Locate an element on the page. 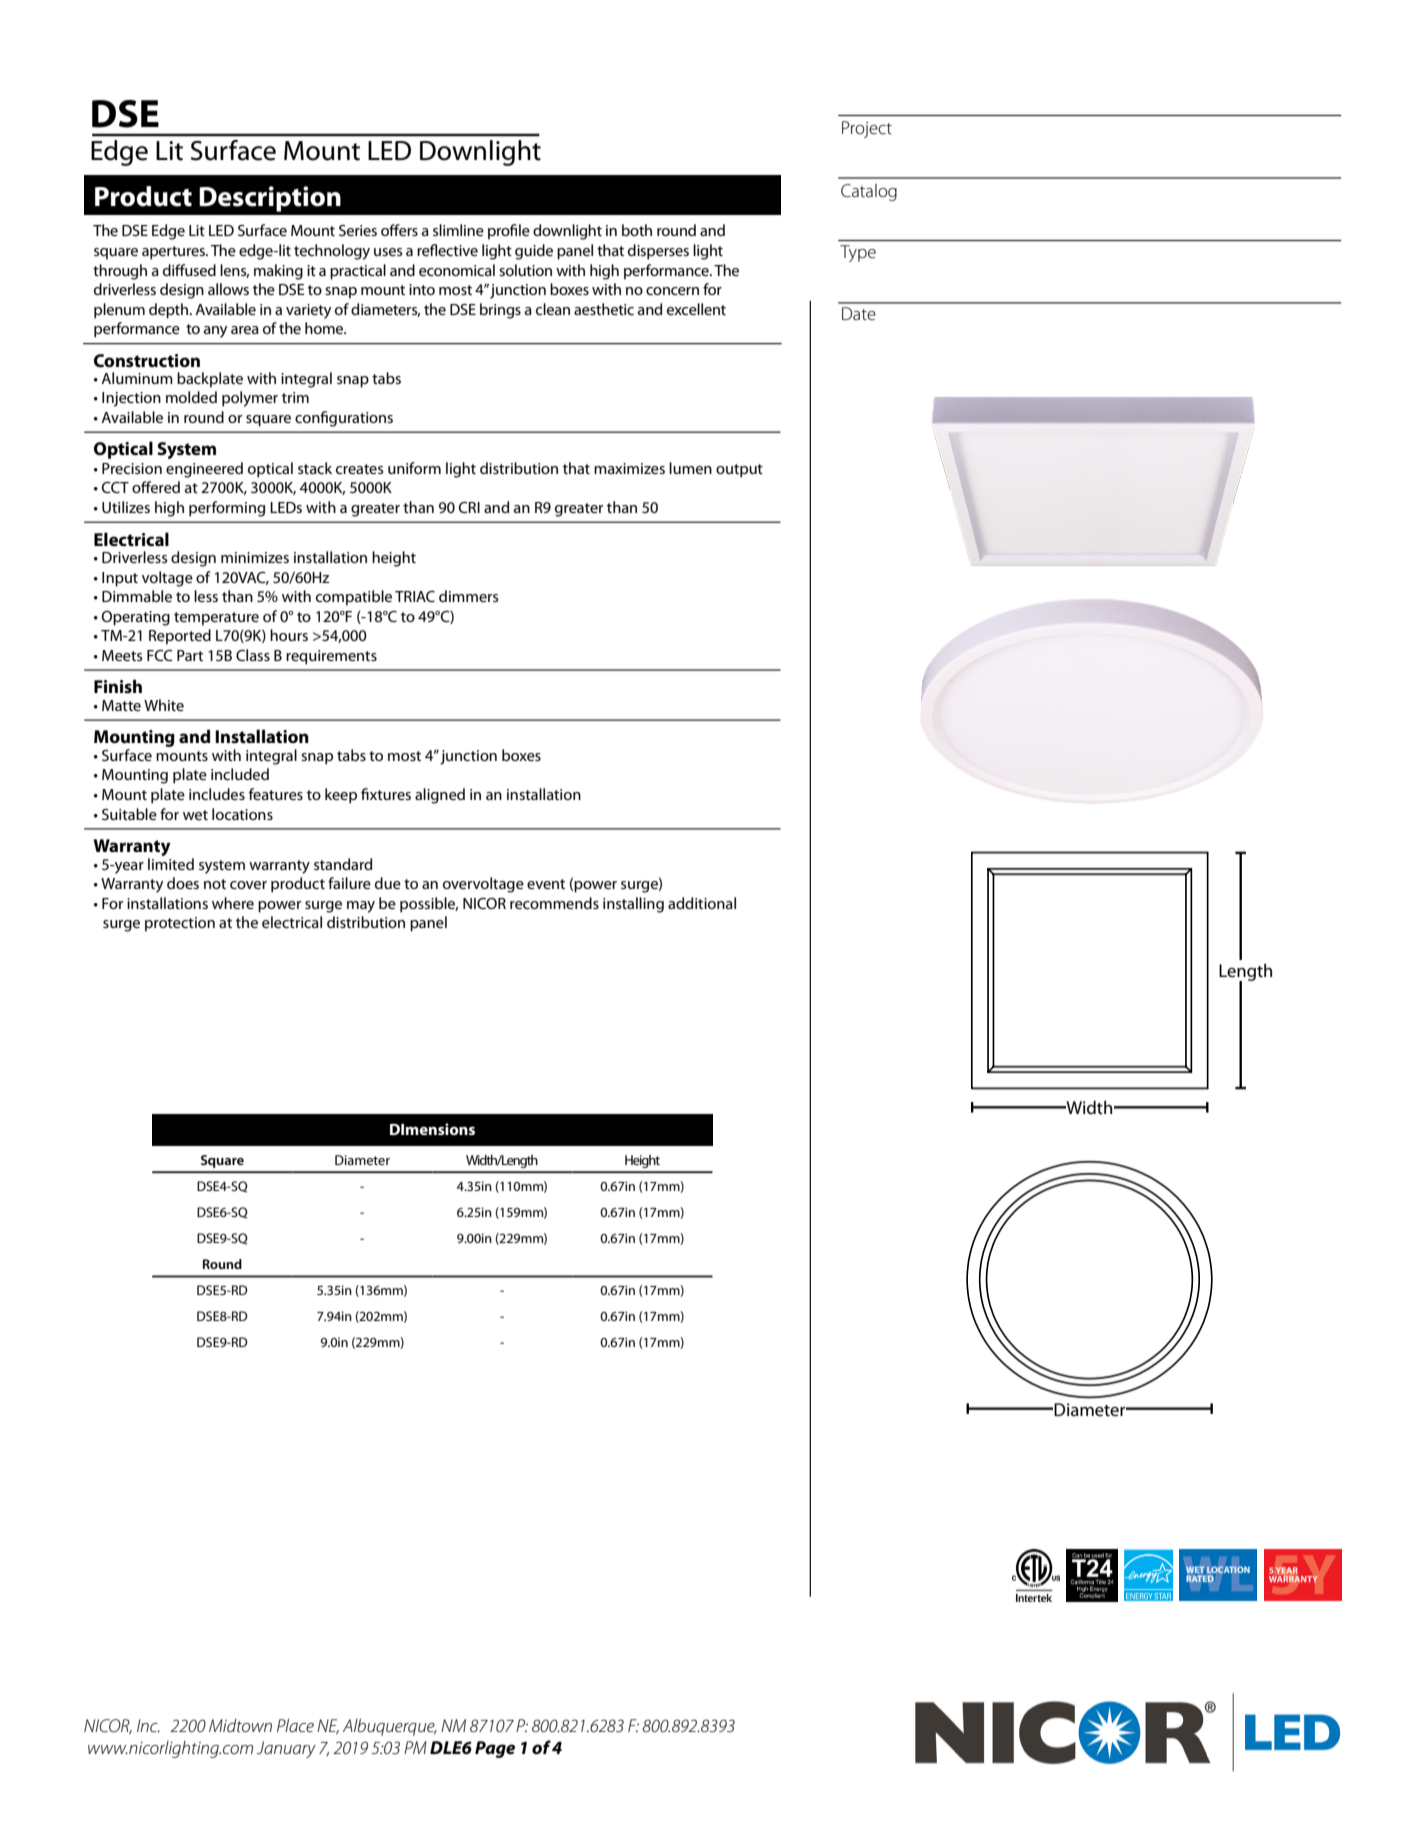 This document has width=1425, height=1844. recommends is located at coordinates (554, 903).
